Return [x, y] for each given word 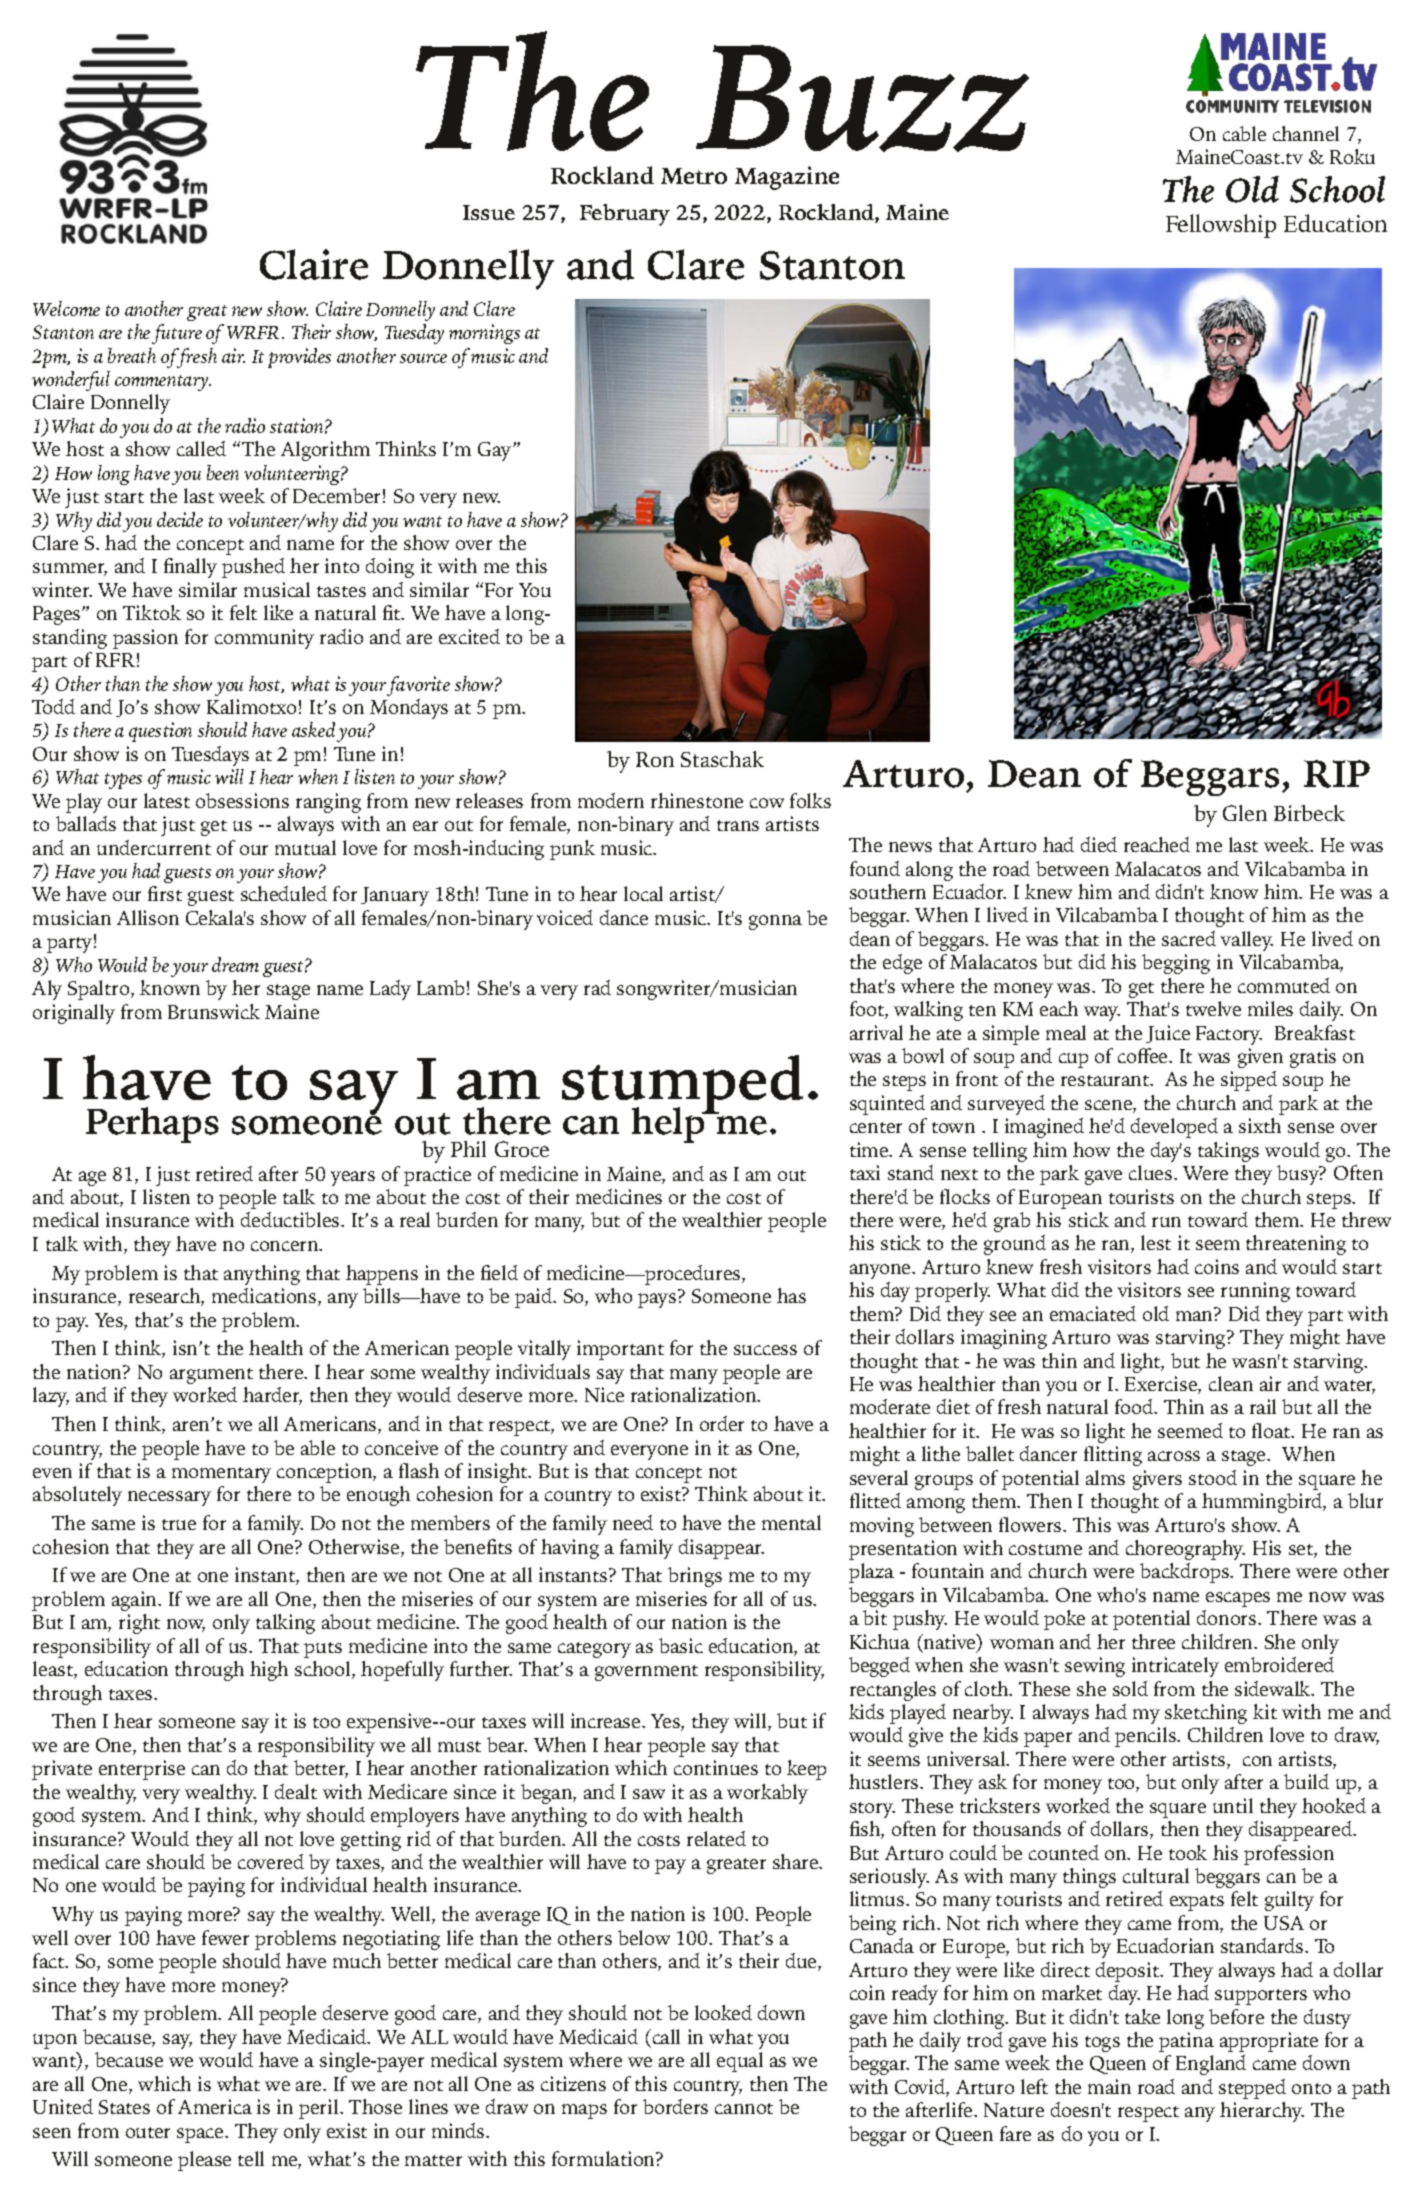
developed [1174, 1128]
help [669, 1125]
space [201, 2135]
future [177, 334]
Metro [694, 176]
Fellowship [1221, 226]
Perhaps [152, 1125]
